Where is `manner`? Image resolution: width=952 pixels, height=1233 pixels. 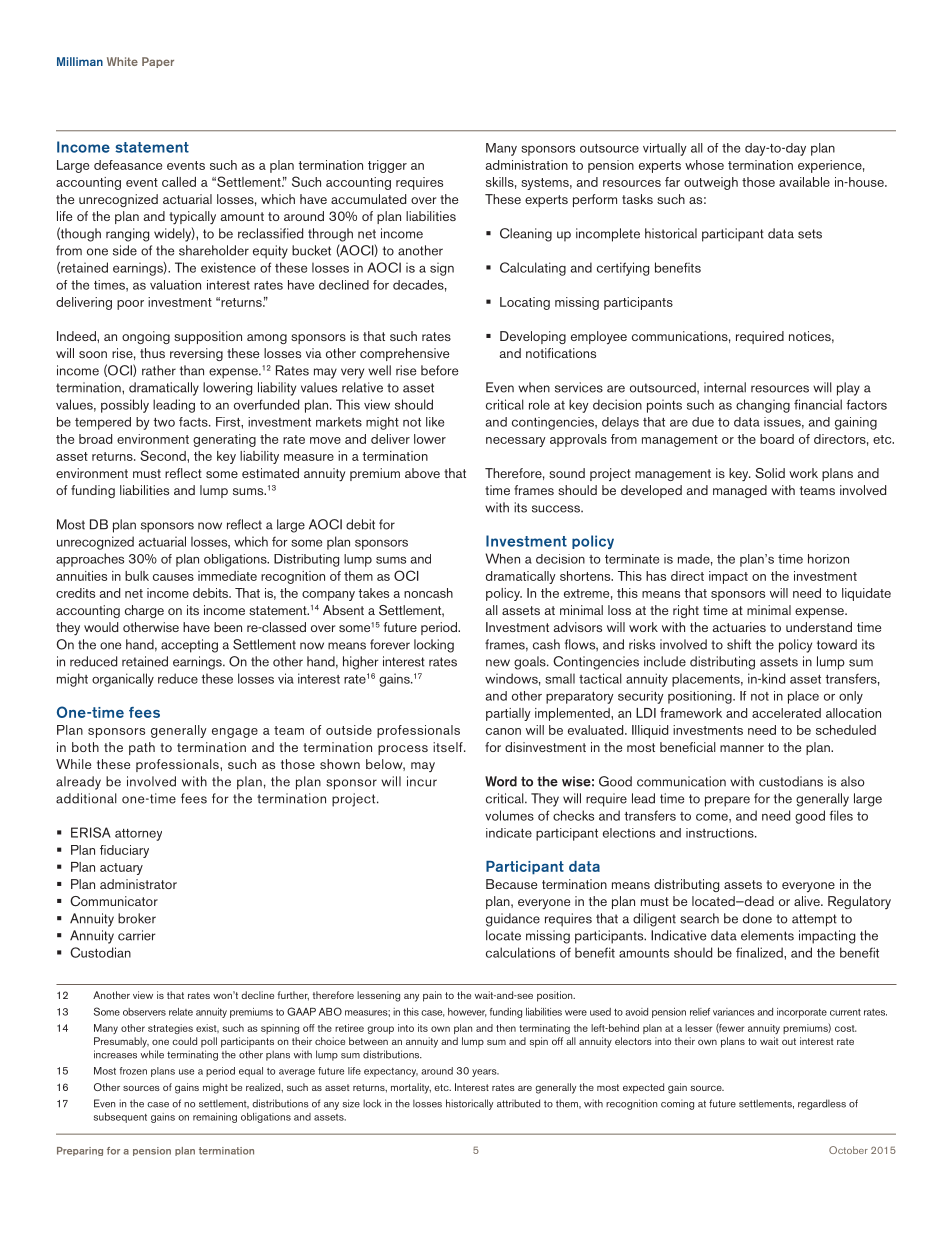 manner is located at coordinates (742, 748).
